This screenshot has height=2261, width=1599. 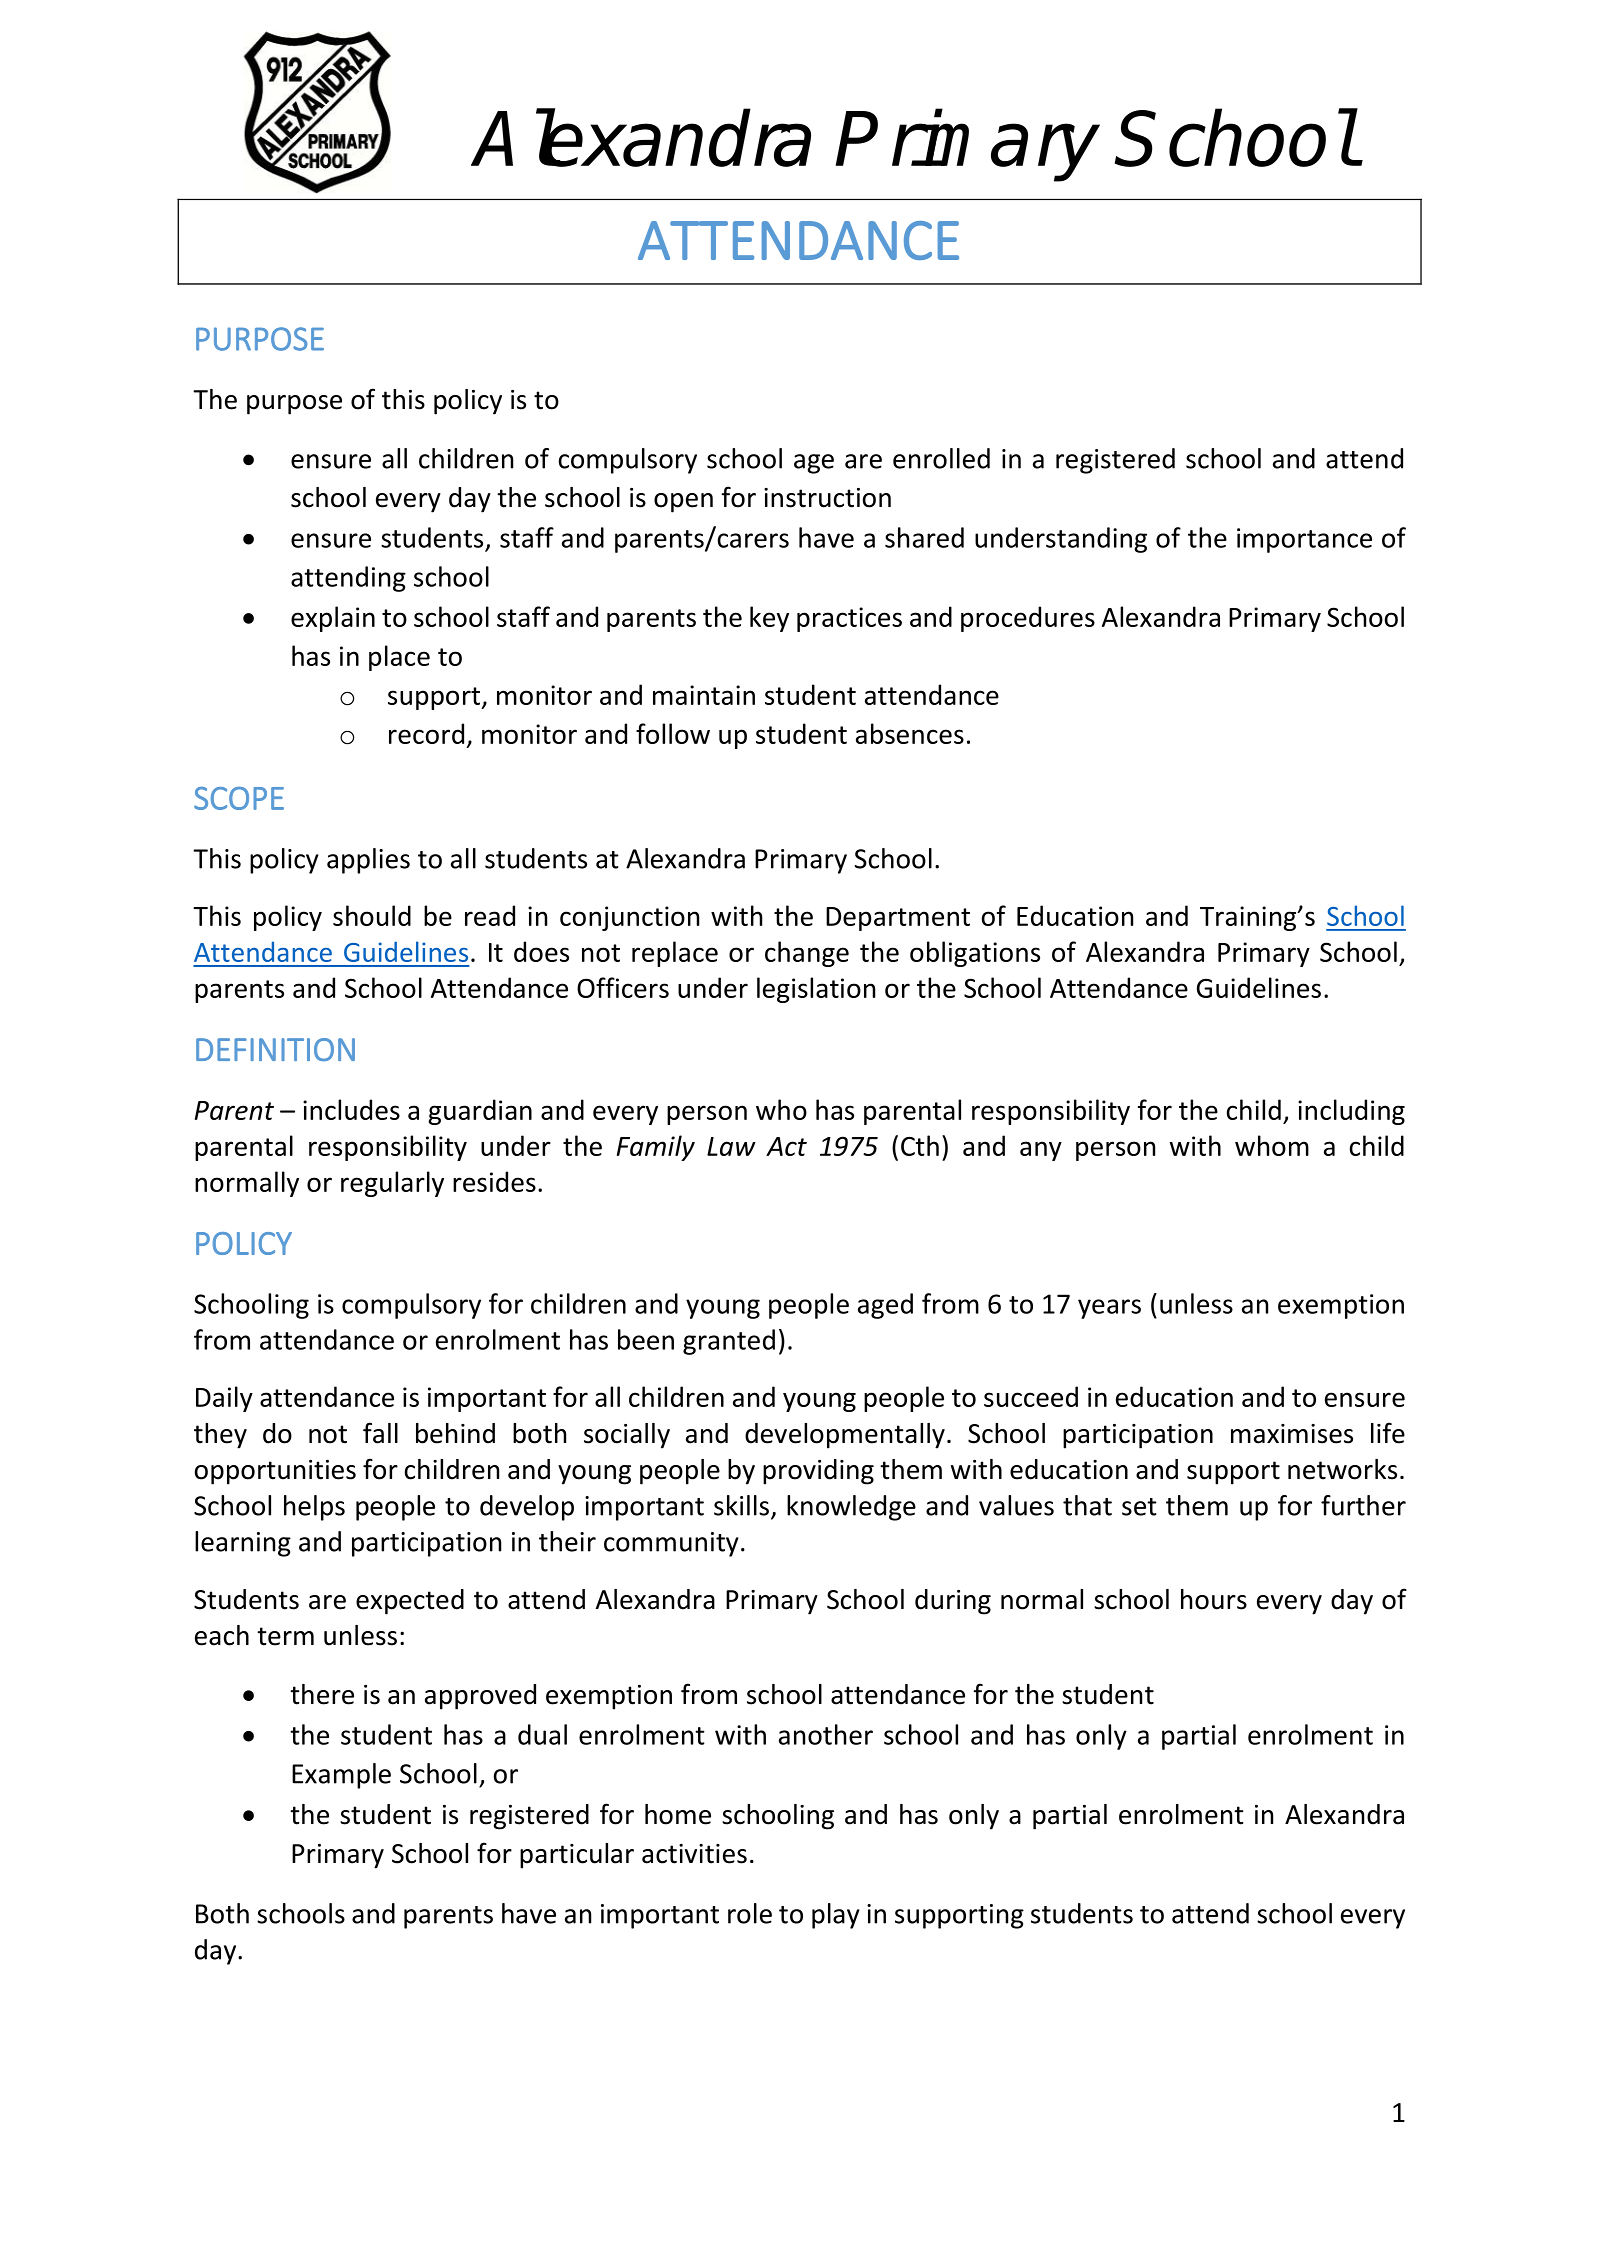 I want to click on Example, so click(x=341, y=1776).
